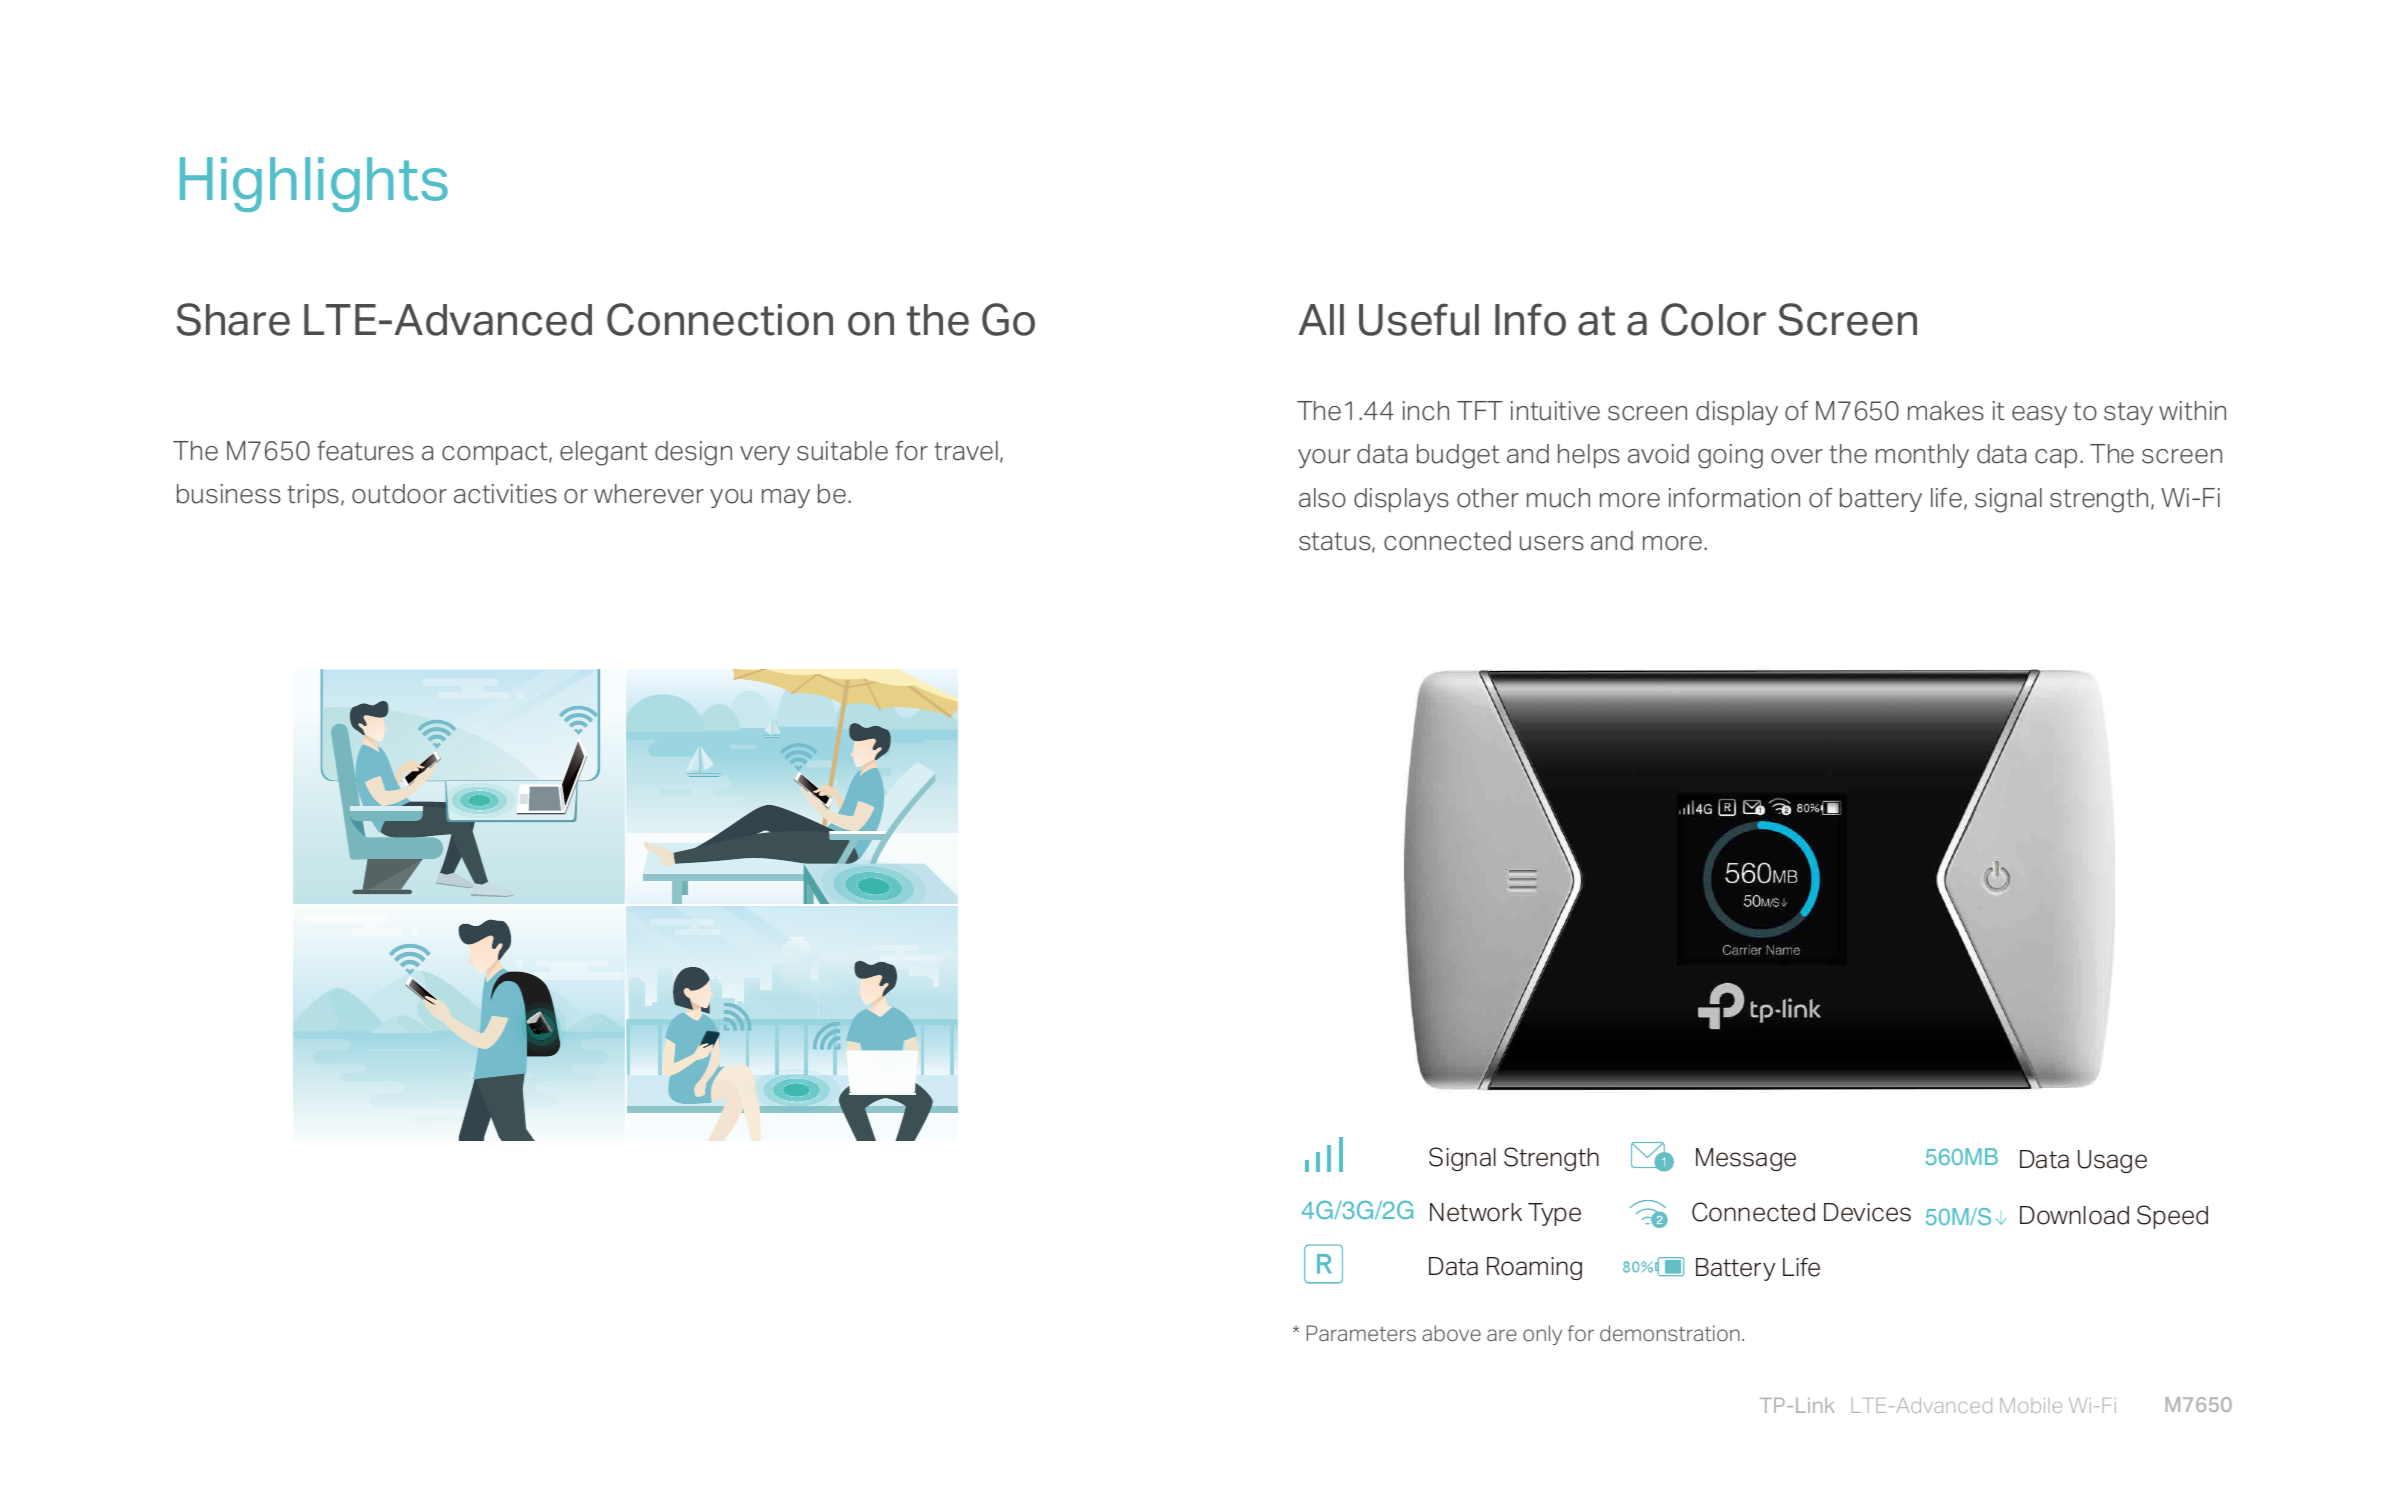 The height and width of the screenshot is (1503, 2405). I want to click on Color, so click(1713, 319).
